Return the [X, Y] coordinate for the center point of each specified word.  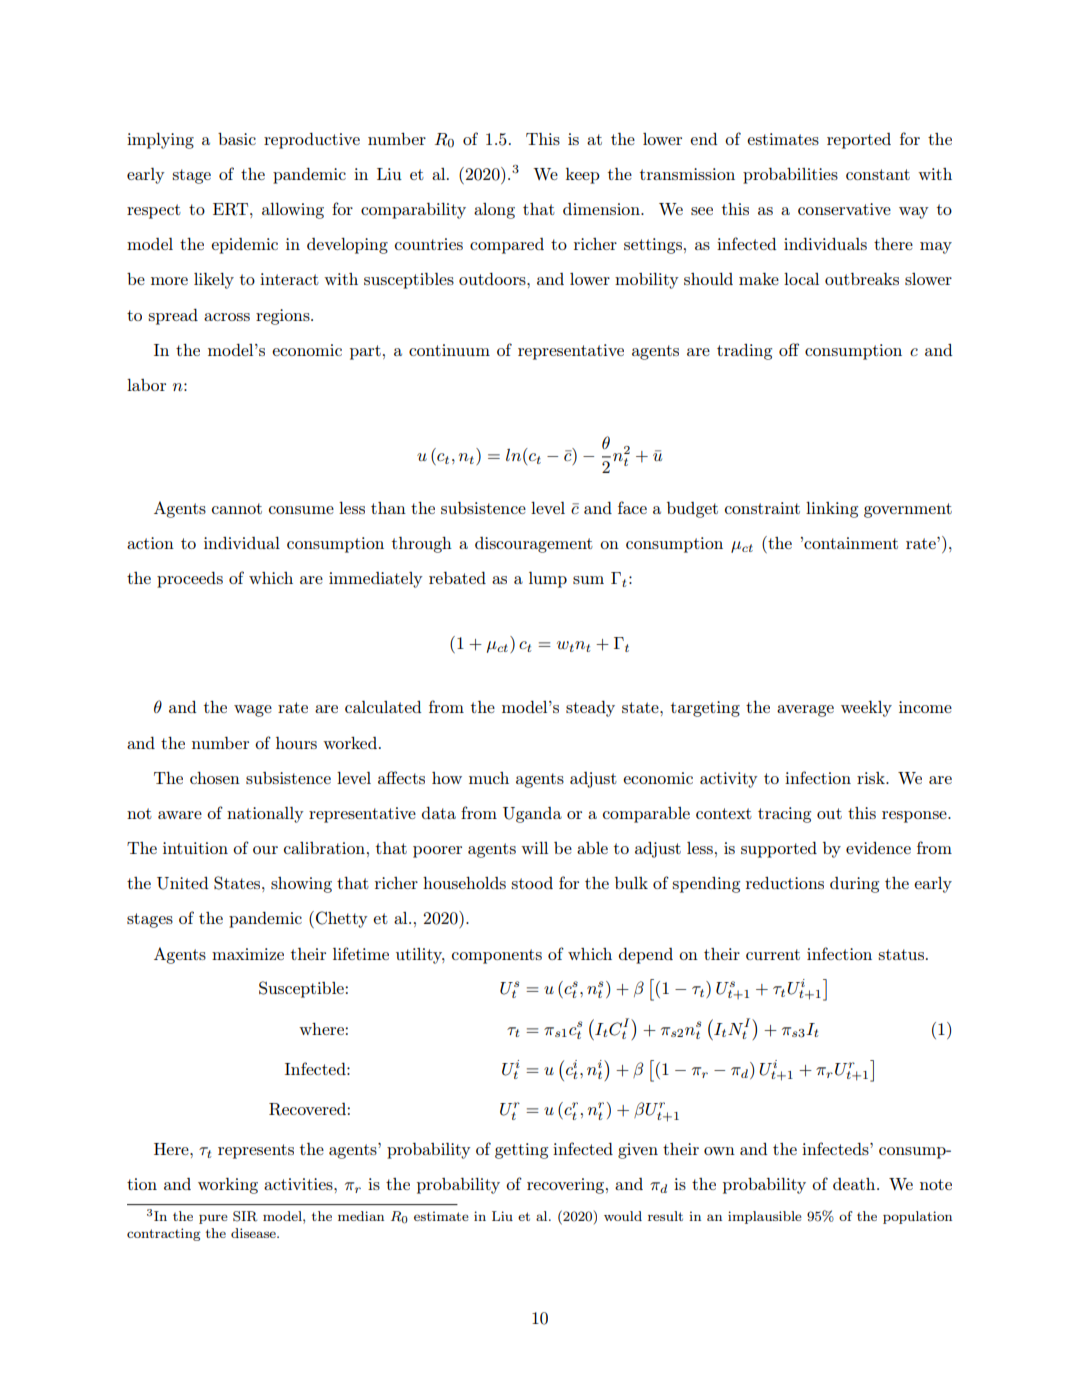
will [534, 848]
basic [237, 139]
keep [583, 176]
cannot [237, 508]
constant [878, 174]
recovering [567, 1186]
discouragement [534, 545]
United [183, 883]
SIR [245, 1216]
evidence [878, 848]
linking [832, 510]
